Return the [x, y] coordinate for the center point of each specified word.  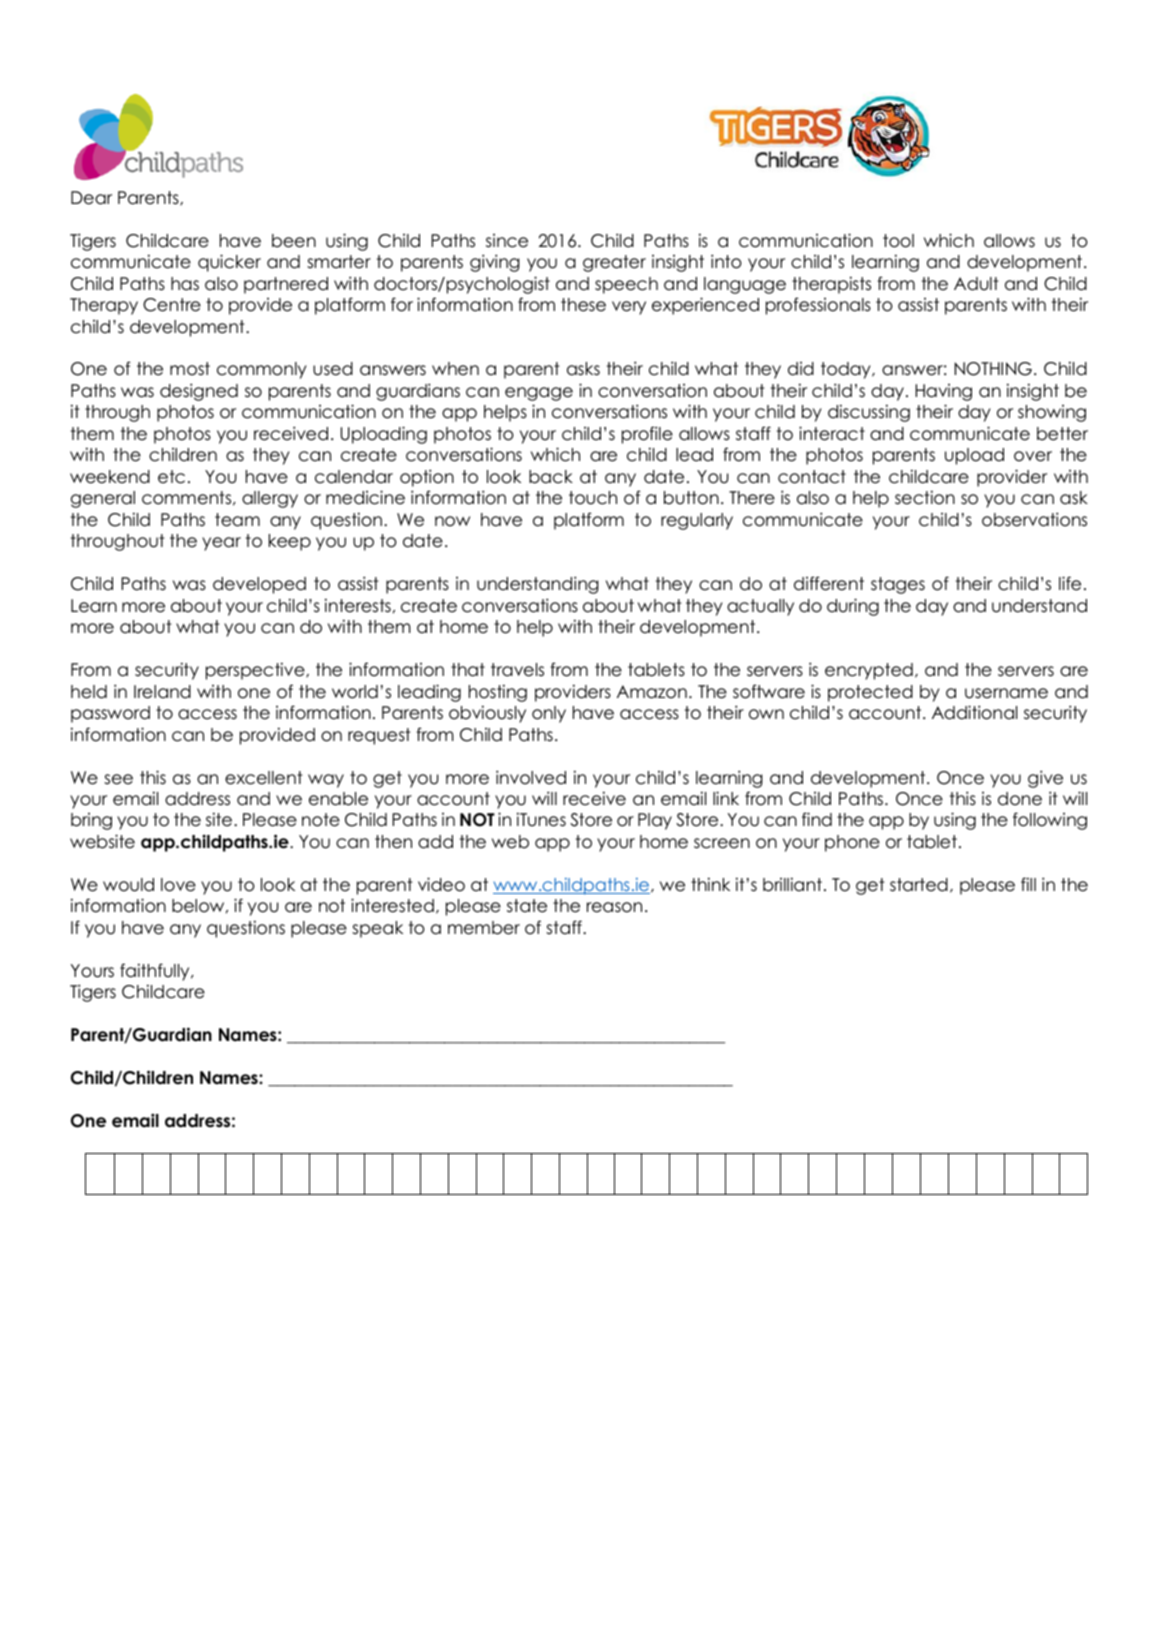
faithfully [156, 972]
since [507, 241]
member [484, 928]
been [294, 241]
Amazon [652, 692]
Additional [974, 712]
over [1033, 456]
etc [171, 477]
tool [898, 241]
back [551, 477]
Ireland [162, 692]
